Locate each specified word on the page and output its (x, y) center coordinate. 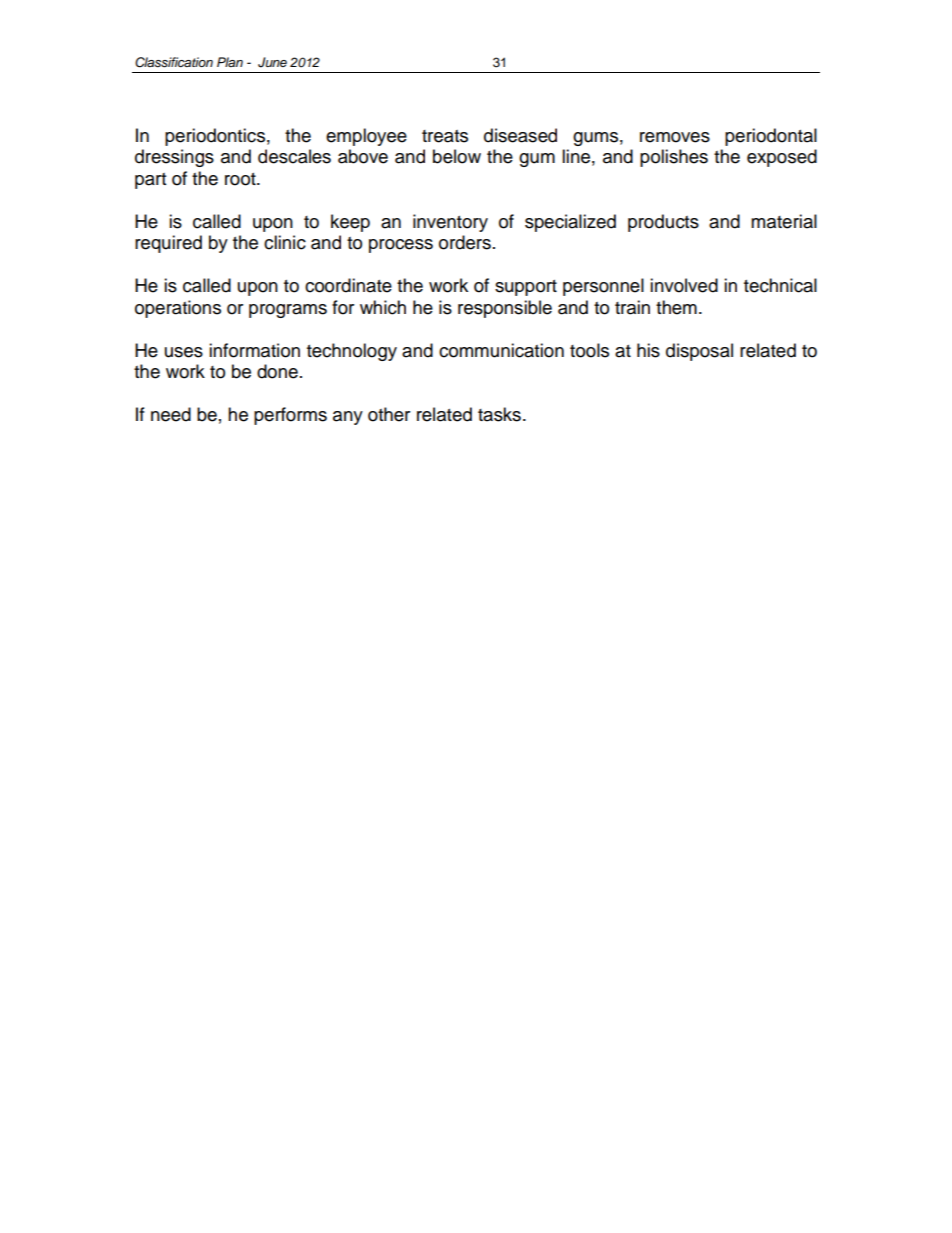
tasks (499, 414)
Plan (230, 62)
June (272, 62)
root (241, 179)
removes (675, 137)
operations (178, 309)
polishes (674, 158)
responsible (505, 309)
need (171, 414)
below (457, 156)
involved (684, 285)
